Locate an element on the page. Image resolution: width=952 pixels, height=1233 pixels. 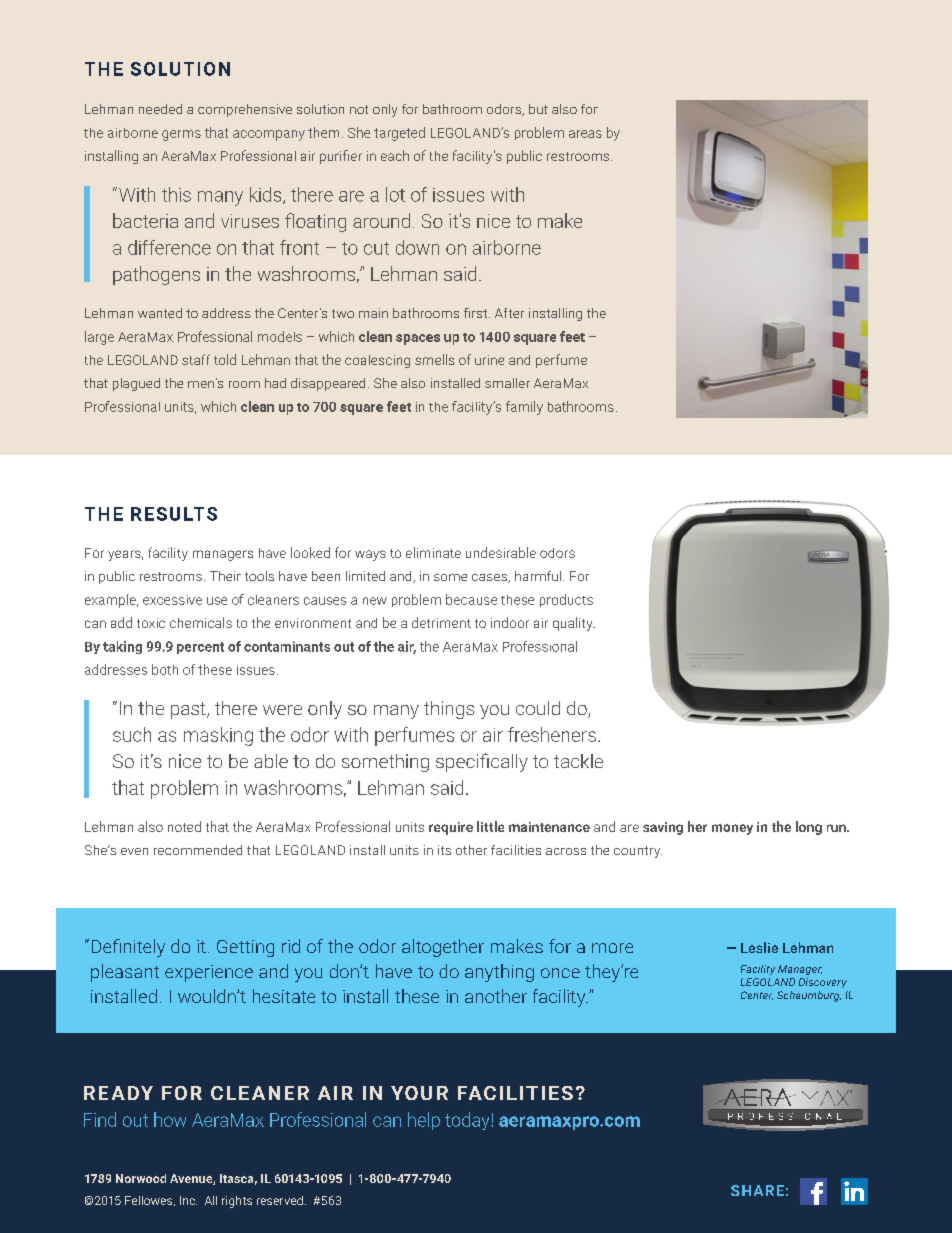
areas is located at coordinates (585, 134).
